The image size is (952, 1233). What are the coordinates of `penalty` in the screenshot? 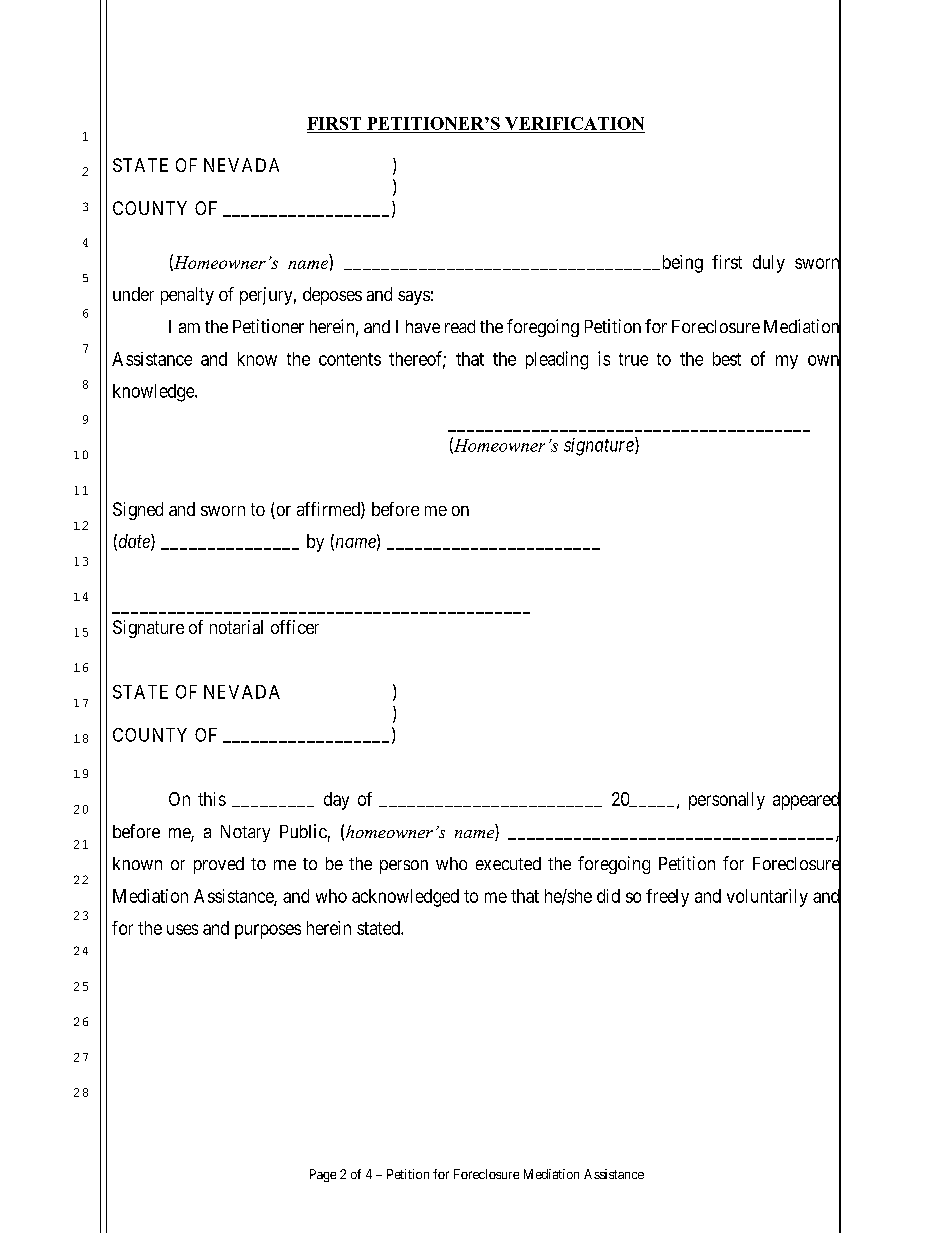 It's located at (187, 296).
